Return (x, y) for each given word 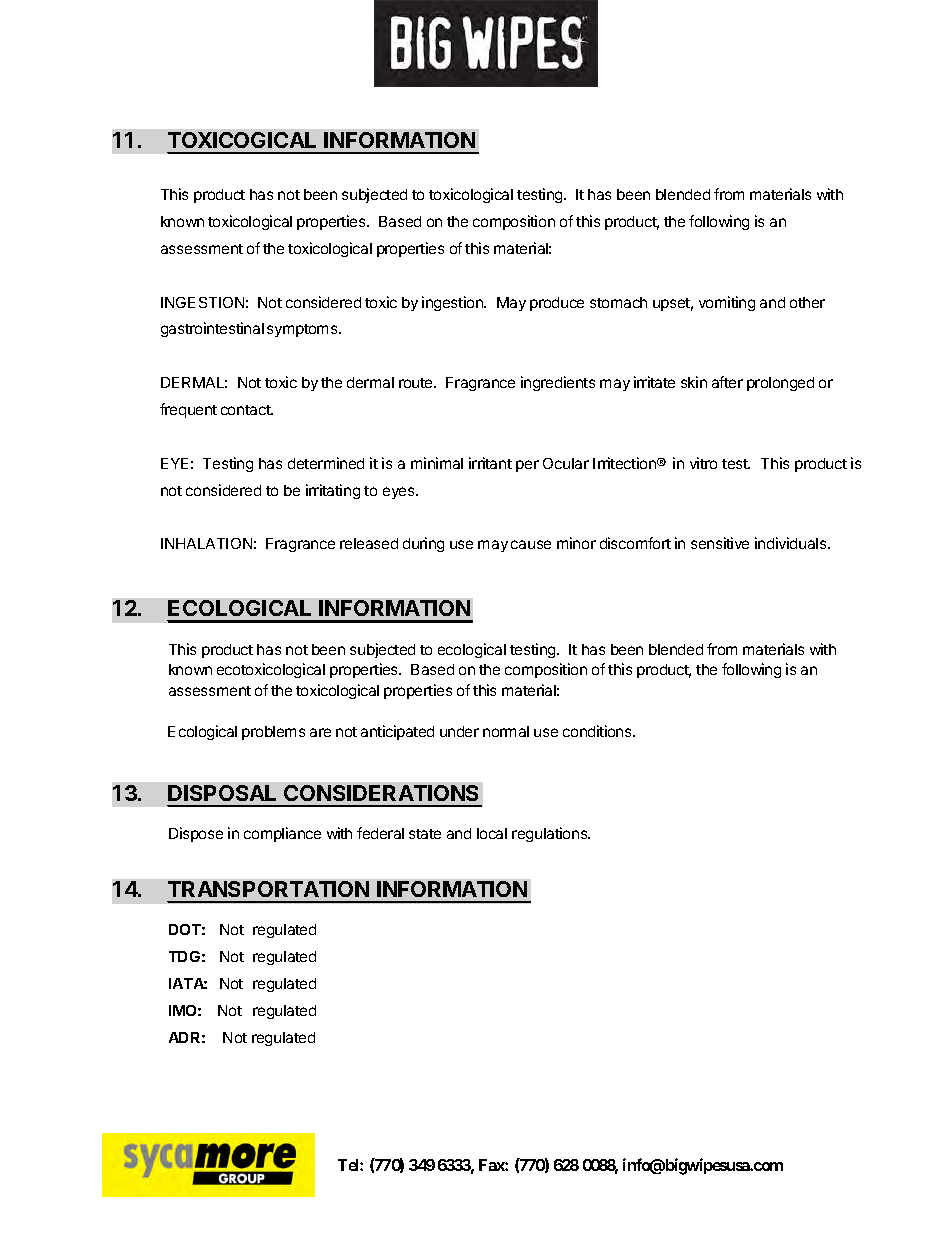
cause (531, 544)
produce (557, 304)
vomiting (727, 303)
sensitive (720, 543)
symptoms (303, 330)
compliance (282, 834)
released (369, 543)
